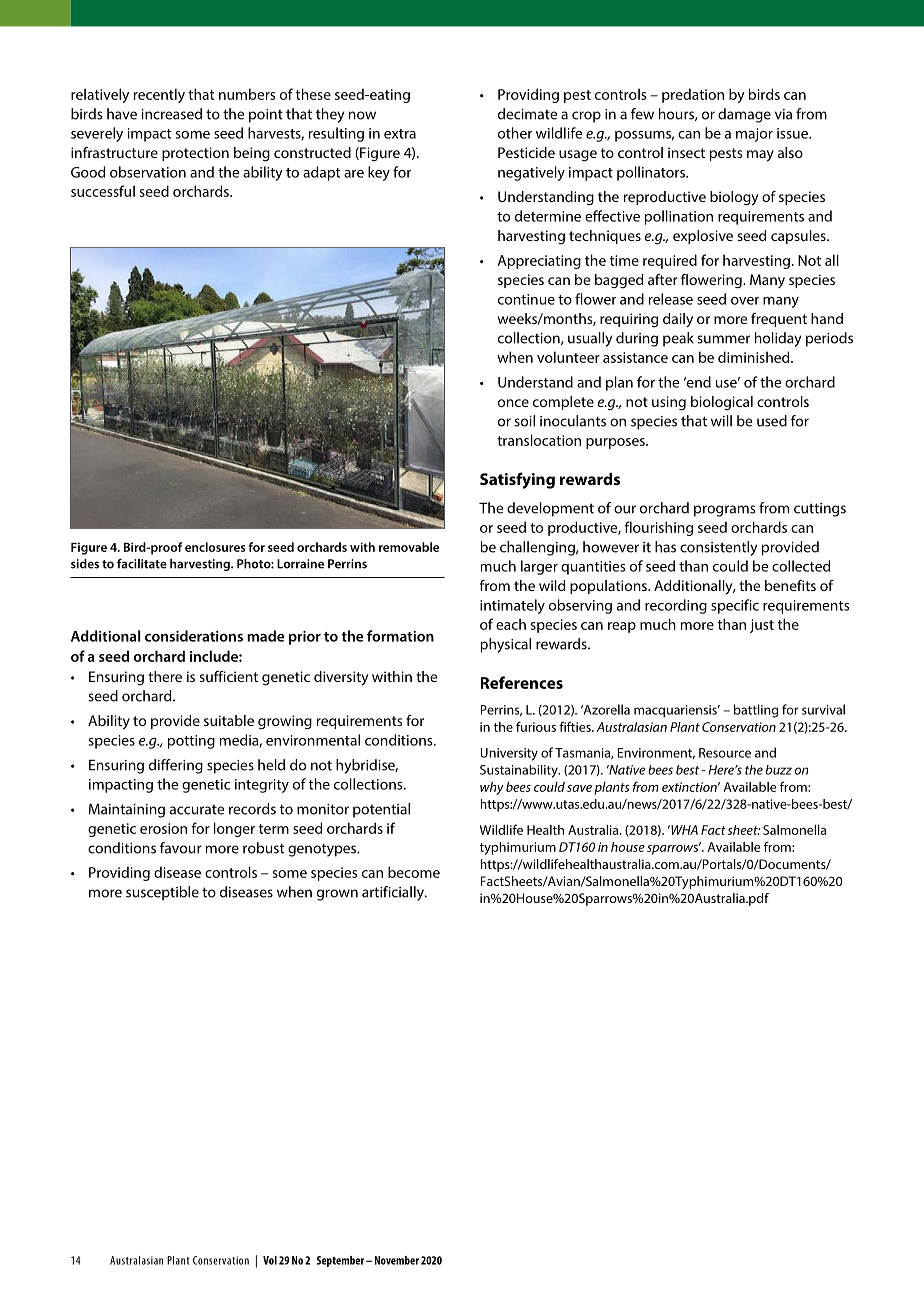 Image resolution: width=924 pixels, height=1308 pixels. I want to click on September, so click(340, 1261).
